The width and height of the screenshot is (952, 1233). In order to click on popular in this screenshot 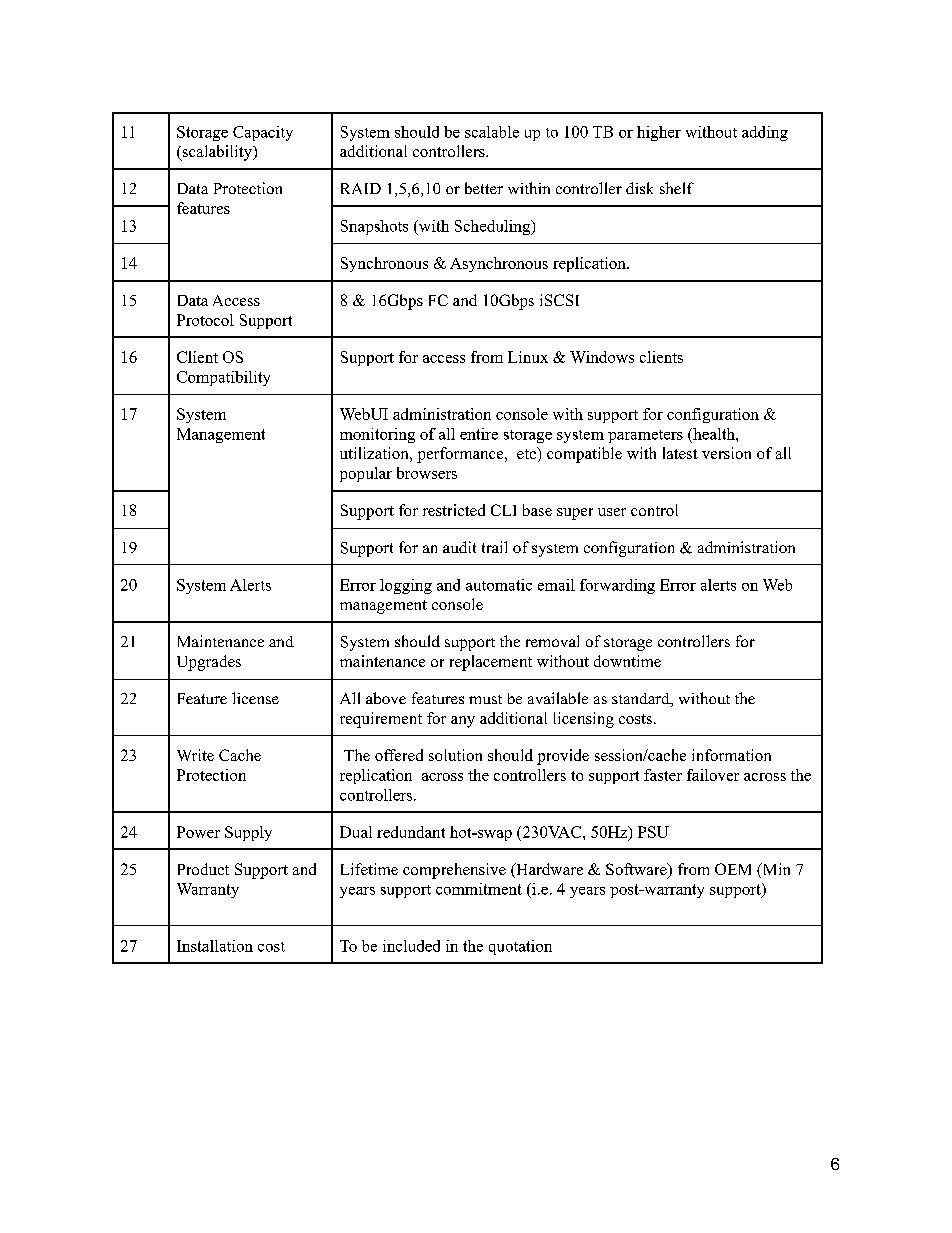, I will do `click(366, 474)`.
